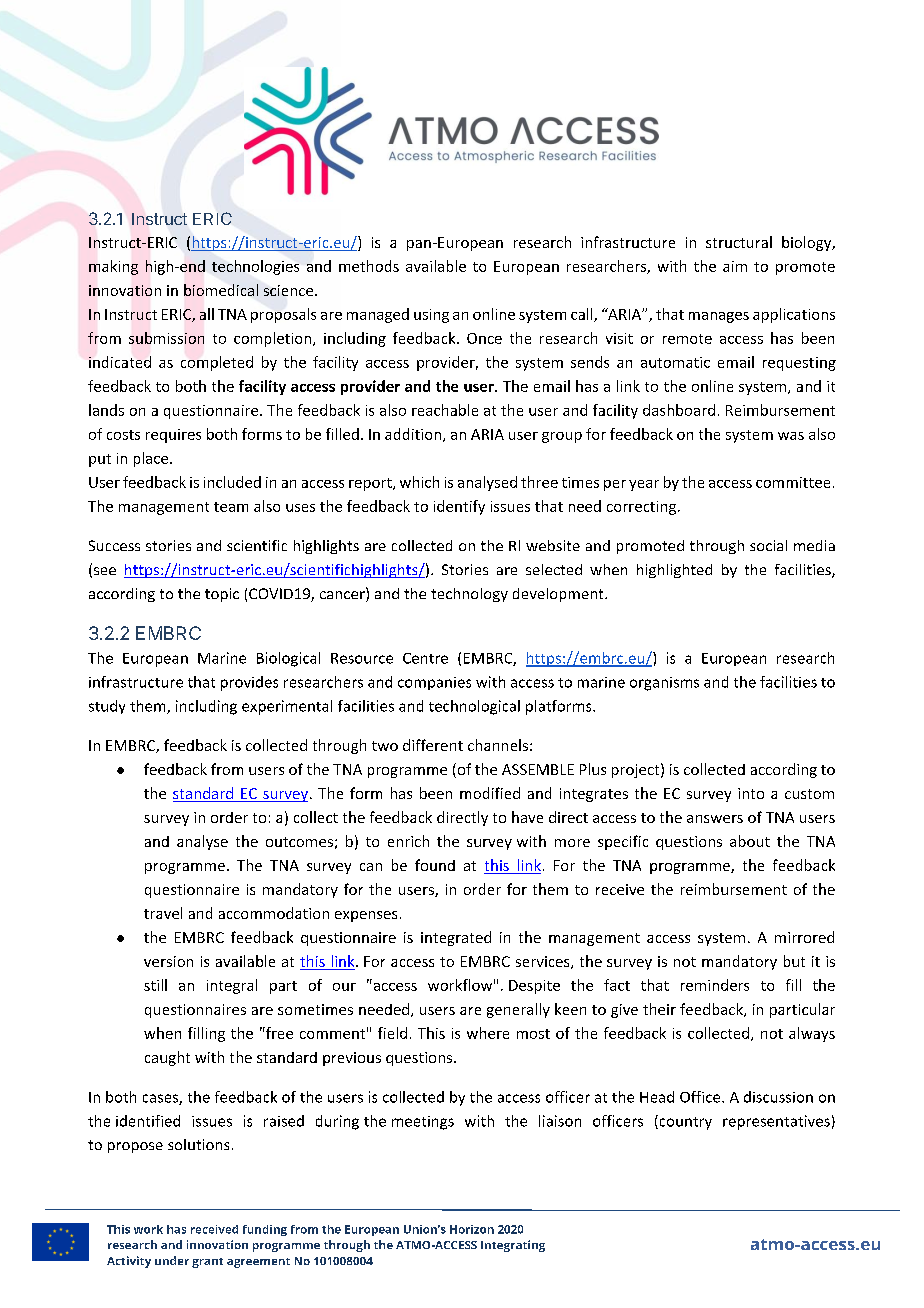 The height and width of the screenshot is (1308, 924). I want to click on into, so click(751, 793).
